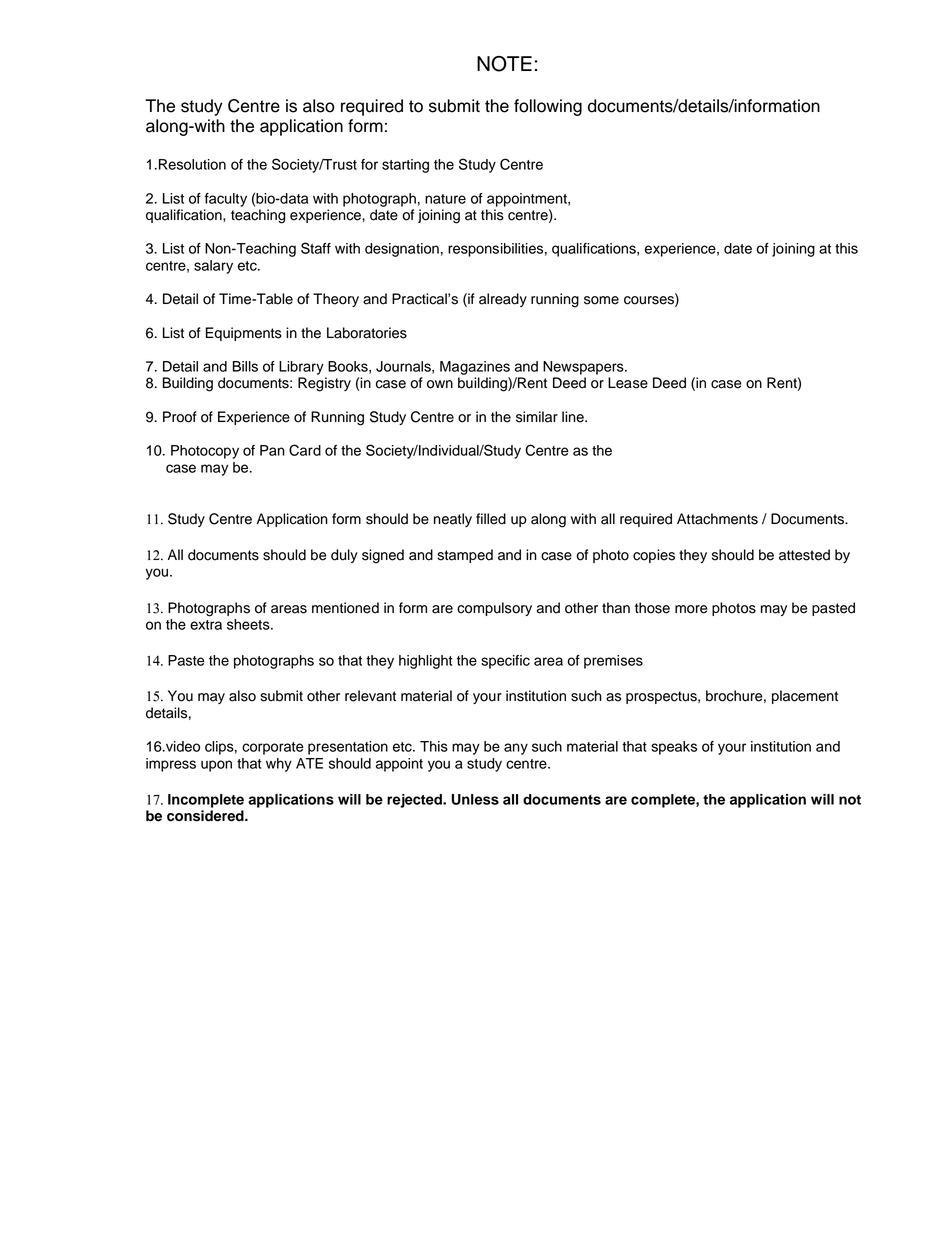 This image has width=952, height=1233. I want to click on upon, so click(216, 766).
